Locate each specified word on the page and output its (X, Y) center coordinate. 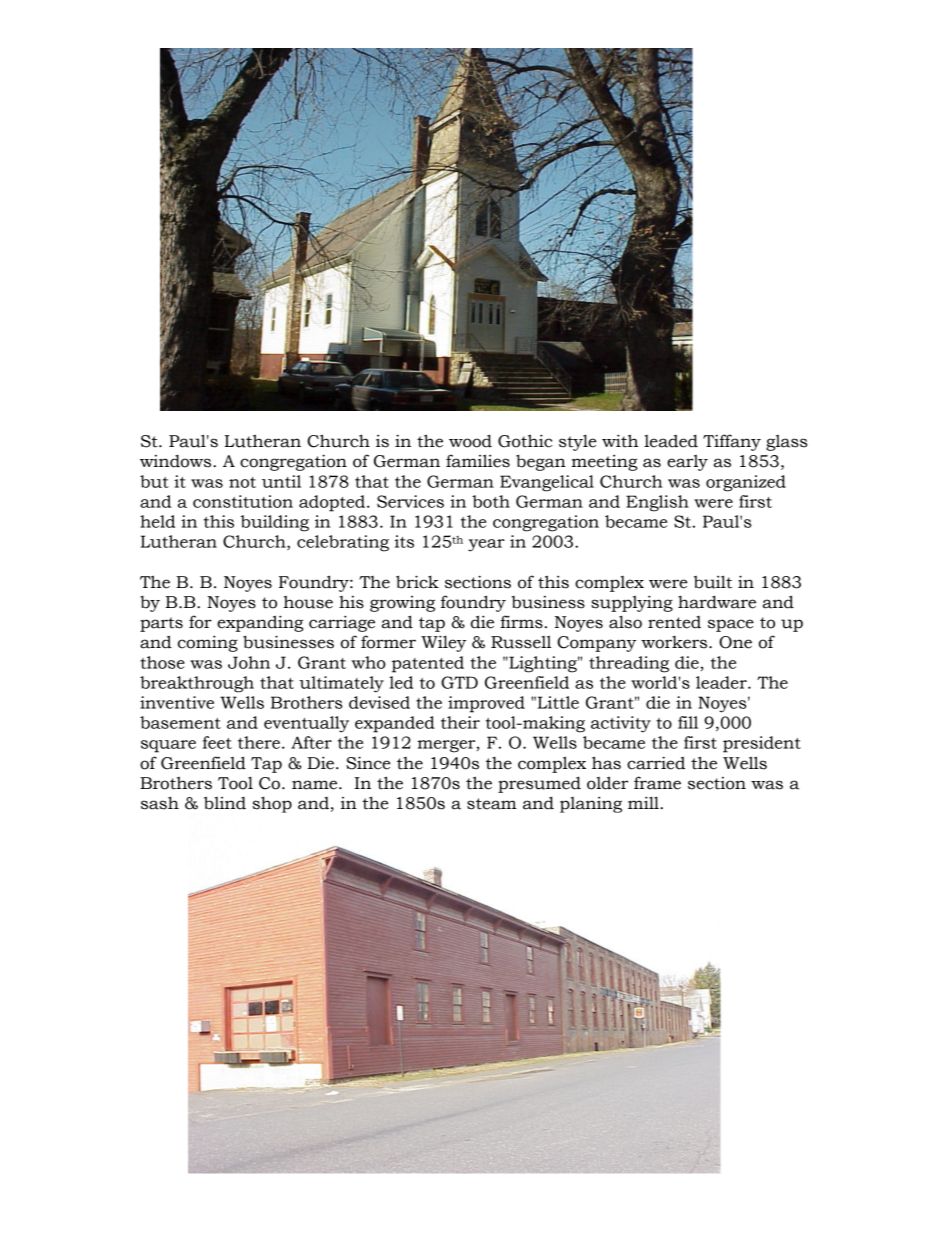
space (731, 625)
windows (177, 461)
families (478, 461)
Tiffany (732, 442)
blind (225, 803)
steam (492, 804)
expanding (260, 623)
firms (521, 622)
